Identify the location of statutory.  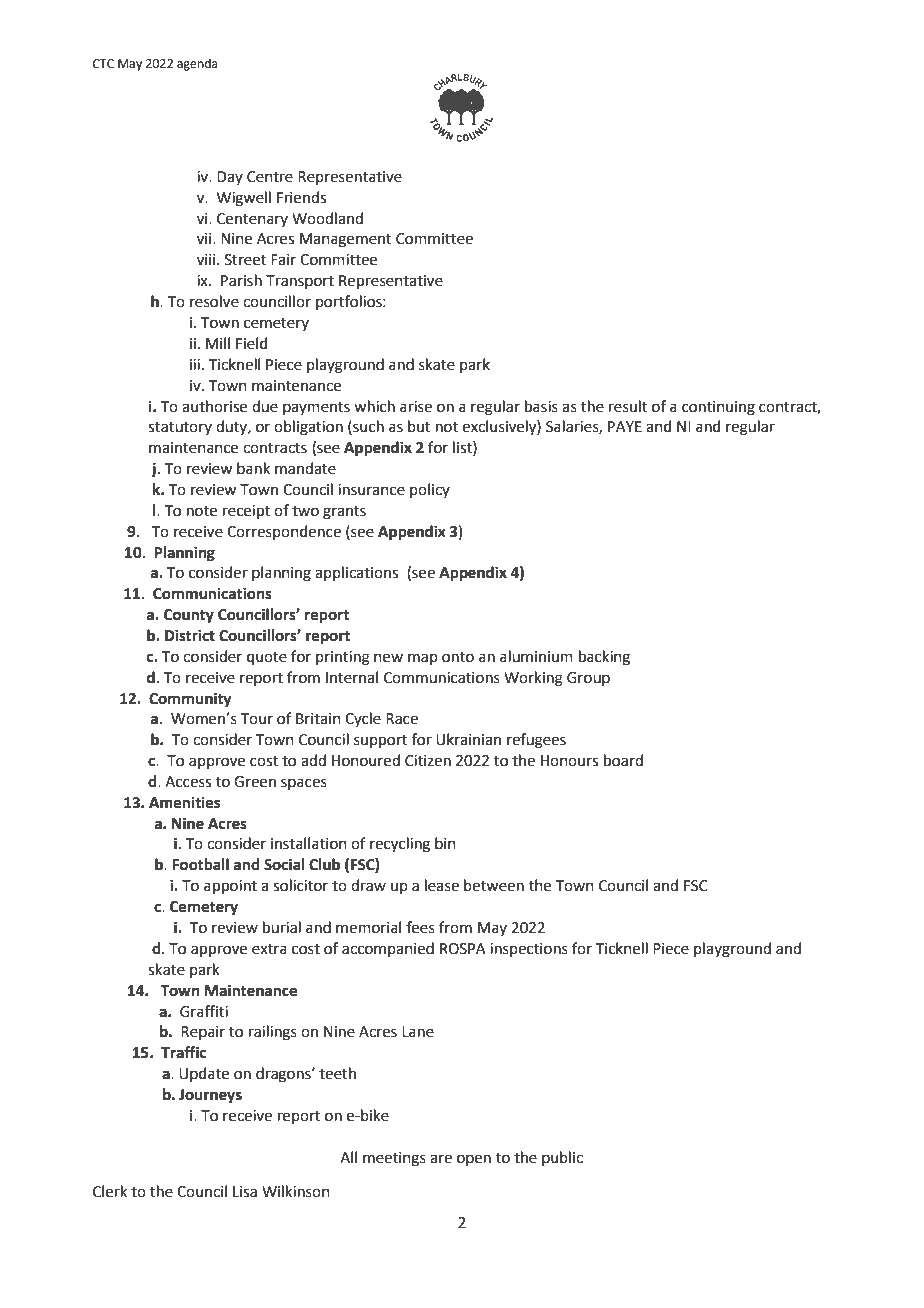
(180, 428).
